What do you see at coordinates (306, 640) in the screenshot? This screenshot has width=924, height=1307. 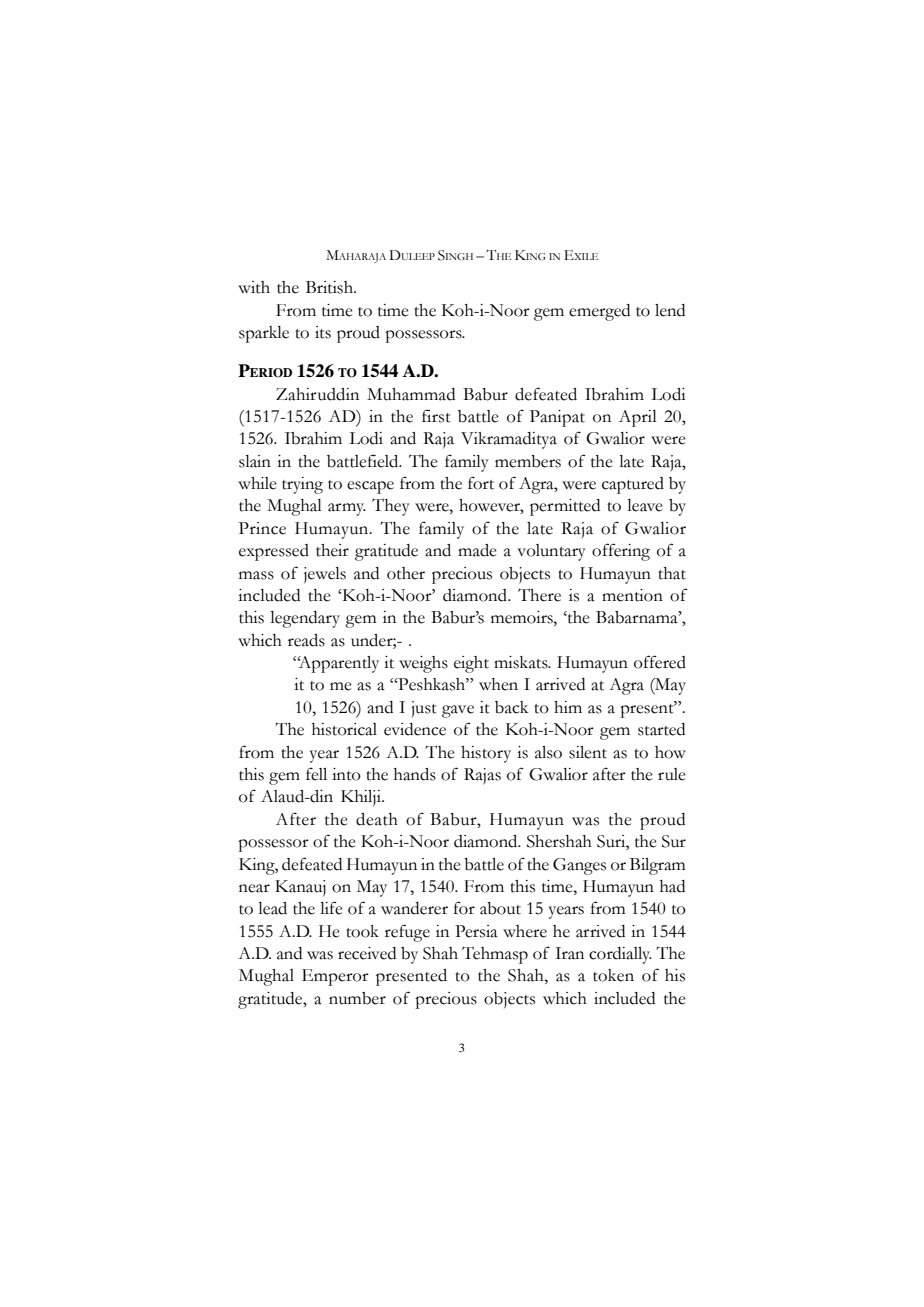 I see `reads` at bounding box center [306, 640].
